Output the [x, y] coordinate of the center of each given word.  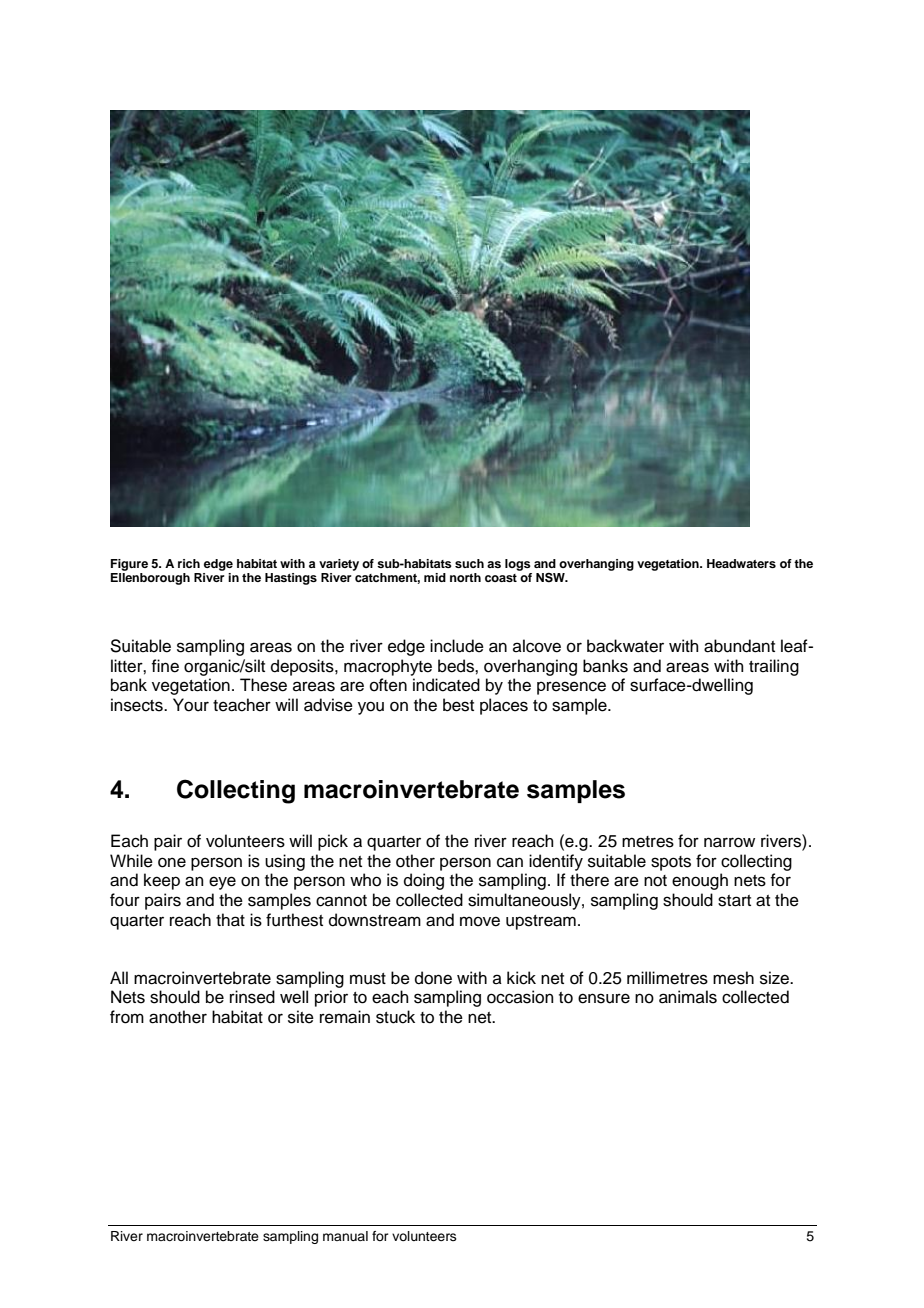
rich [189, 563]
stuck [395, 1017]
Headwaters [741, 563]
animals [688, 997]
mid [435, 577]
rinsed [252, 997]
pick [333, 842]
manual [345, 1236]
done [433, 978]
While [131, 861]
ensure [604, 998]
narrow [729, 842]
